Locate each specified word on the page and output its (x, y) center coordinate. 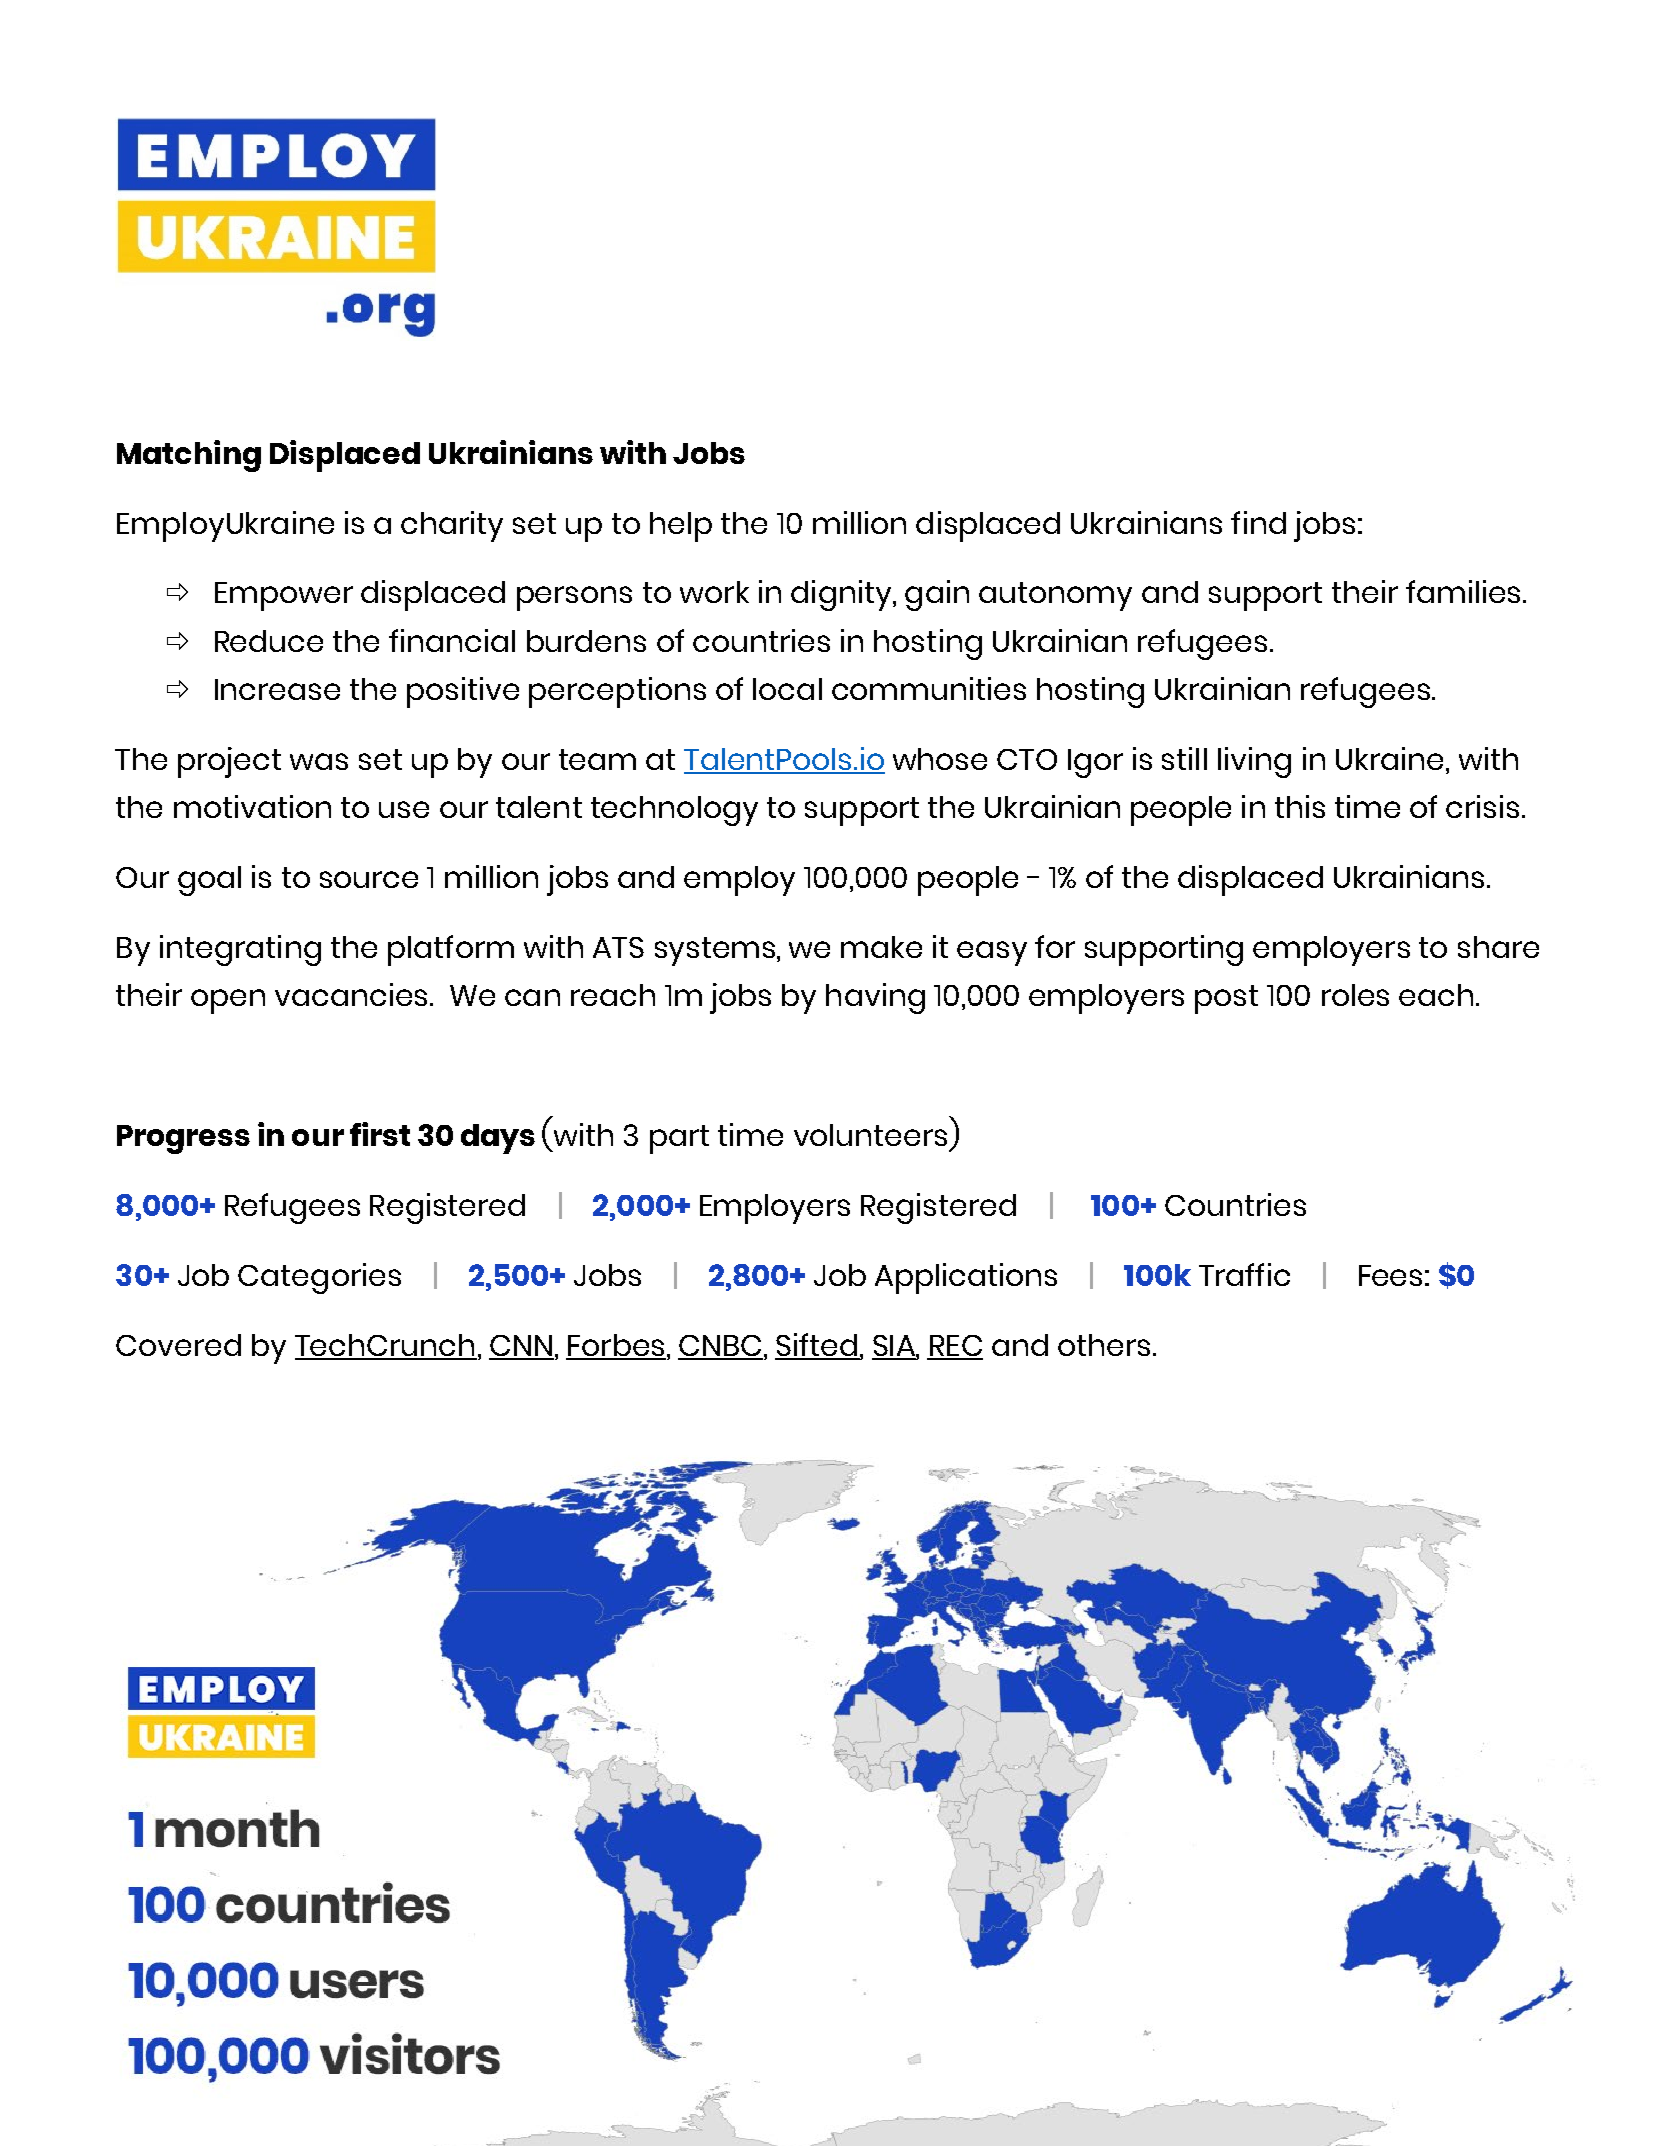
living (1254, 762)
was (319, 761)
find (1258, 522)
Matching (189, 456)
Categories (319, 1278)
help (681, 527)
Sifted (817, 1346)
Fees (1390, 1275)
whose (940, 759)
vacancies (351, 994)
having (875, 998)
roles (1355, 995)
